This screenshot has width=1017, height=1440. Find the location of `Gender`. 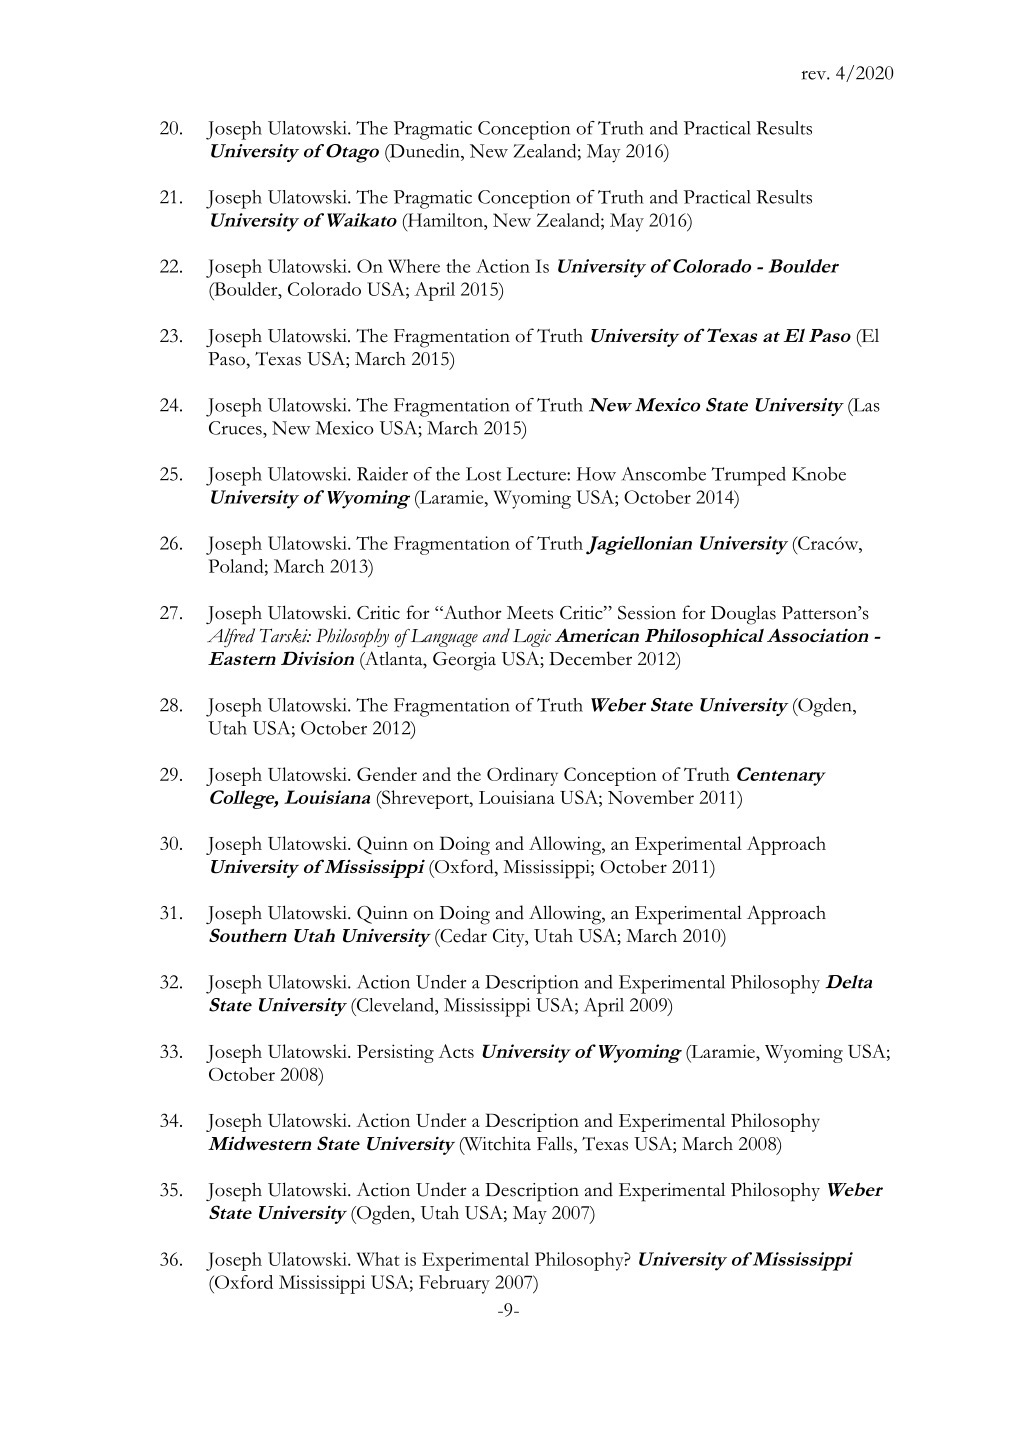

Gender is located at coordinates (387, 774).
